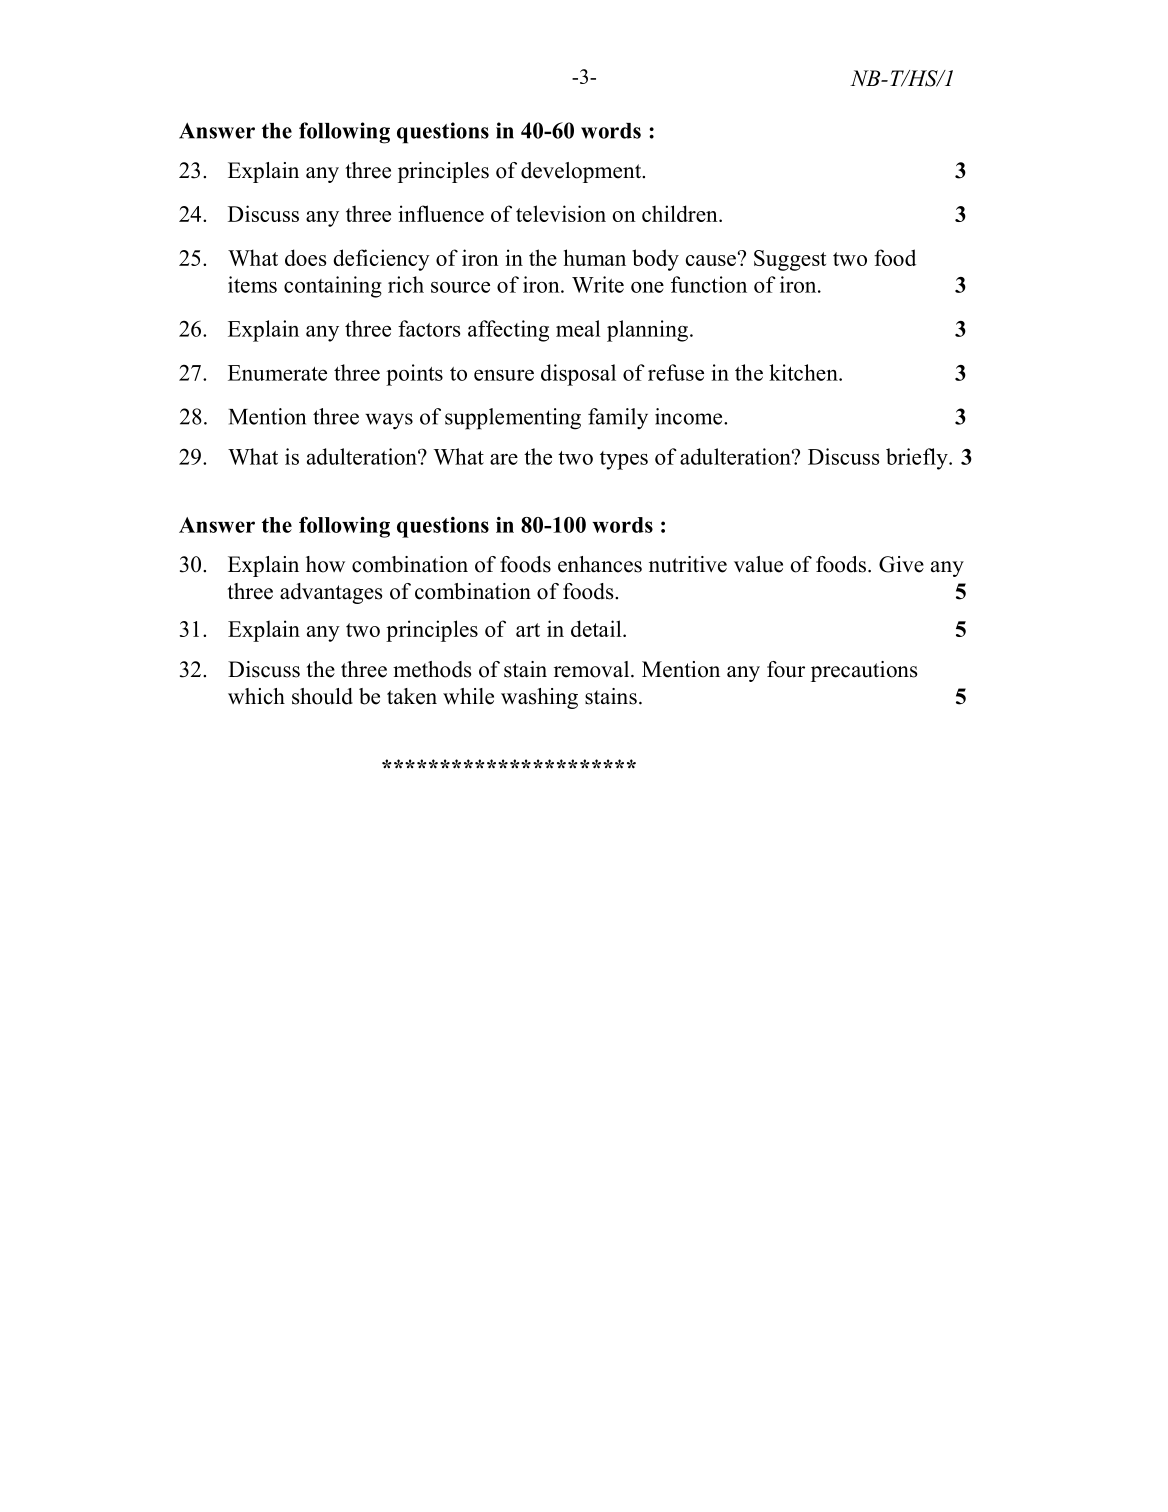 This image has height=1512, width=1168. What do you see at coordinates (864, 671) in the image?
I see `precautions` at bounding box center [864, 671].
